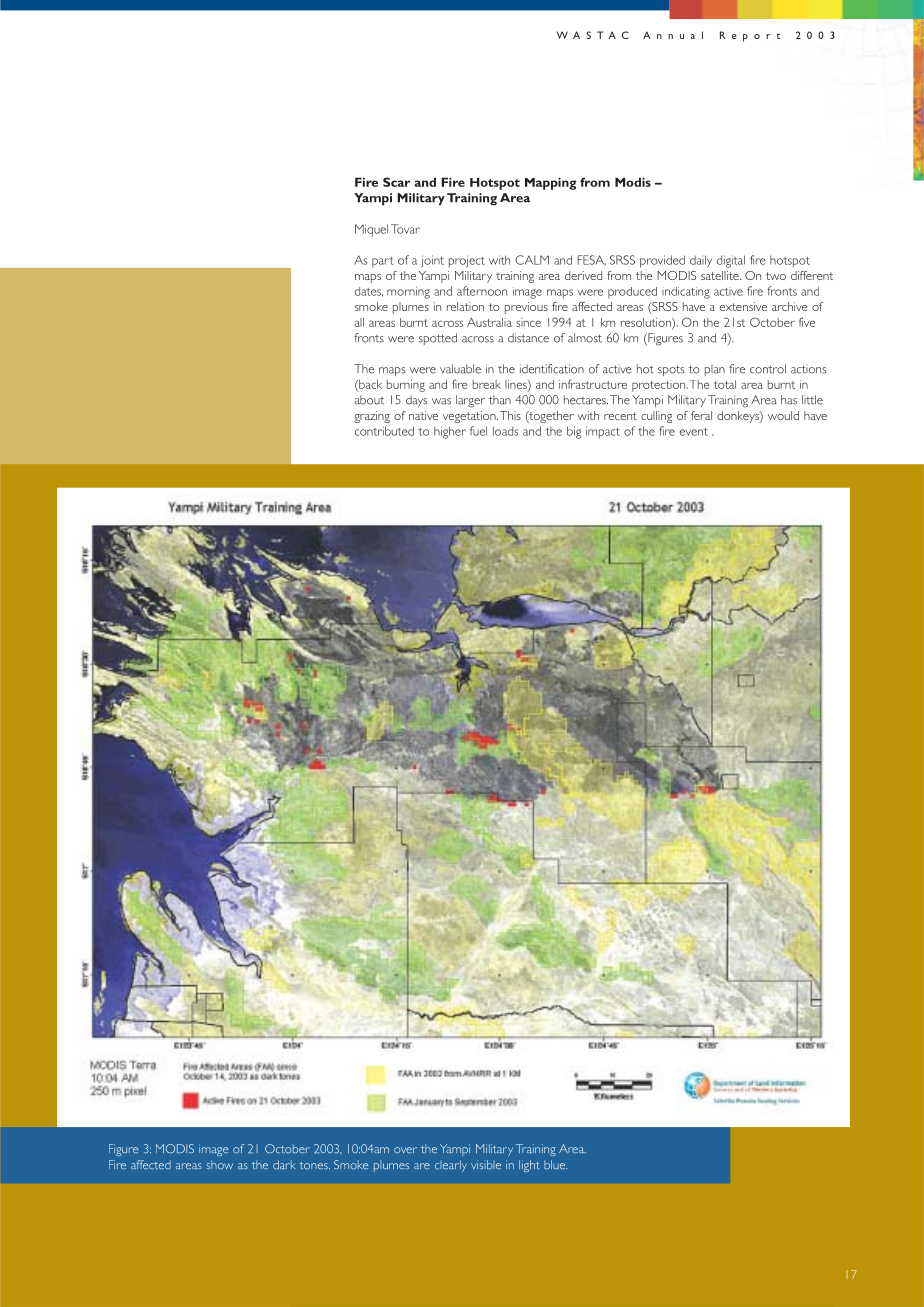  Describe the element at coordinates (486, 1165) in the page. I see `visible` at that location.
